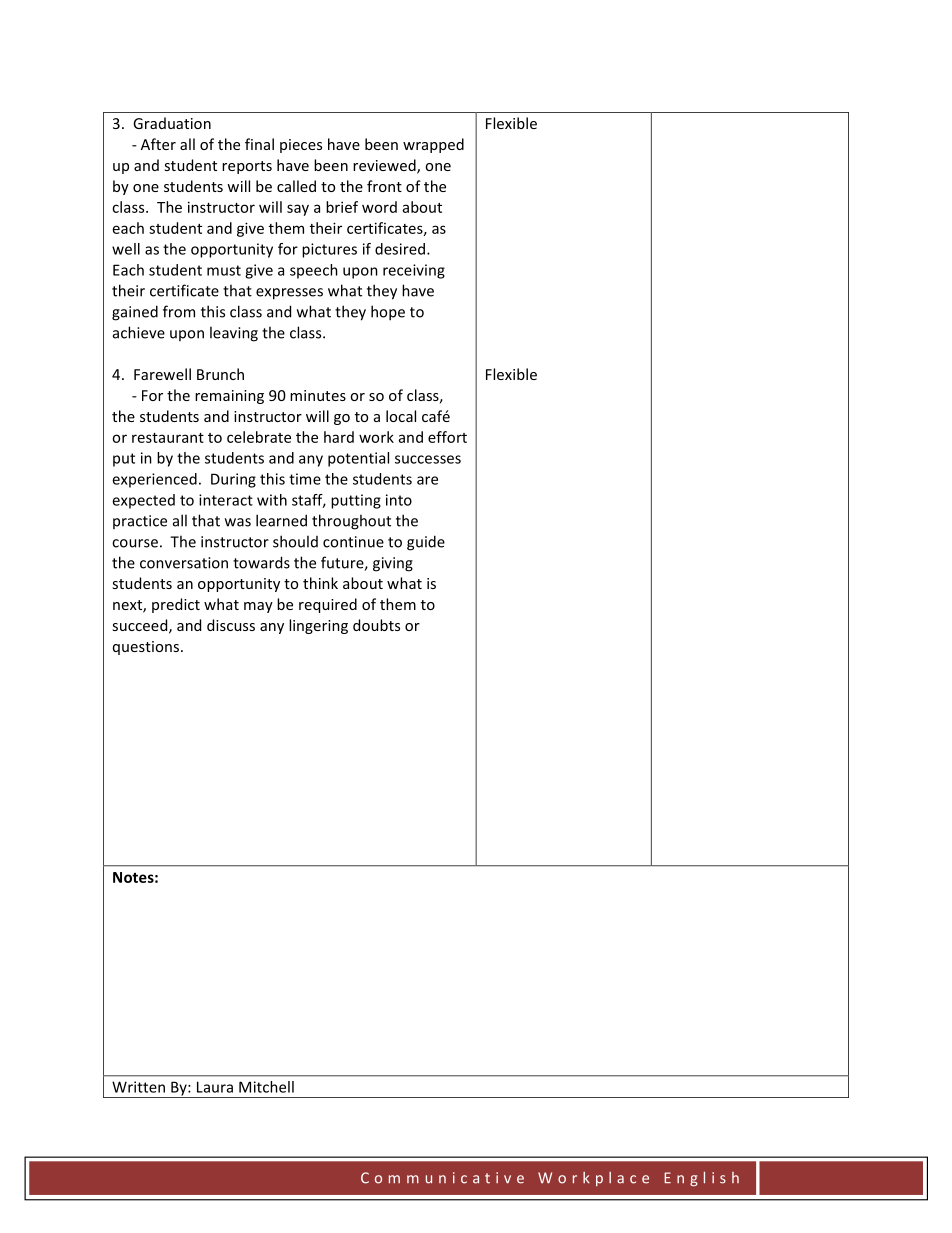 The width and height of the document is (952, 1233). What do you see at coordinates (393, 564) in the document?
I see `giving` at bounding box center [393, 564].
